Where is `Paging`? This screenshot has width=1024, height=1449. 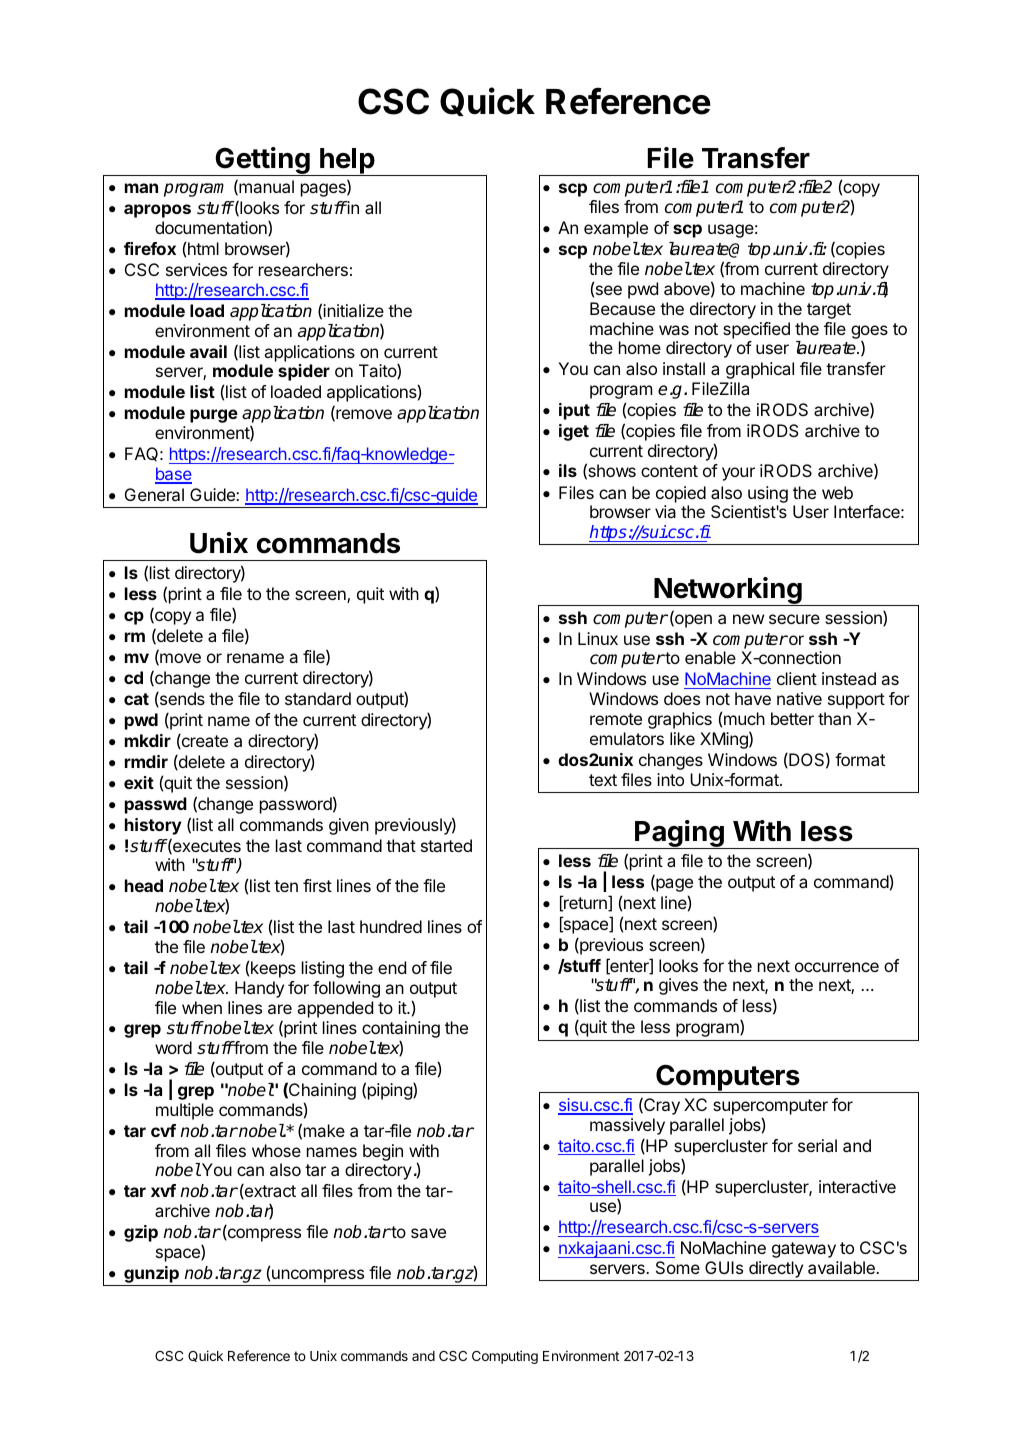
Paging is located at coordinates (679, 834).
